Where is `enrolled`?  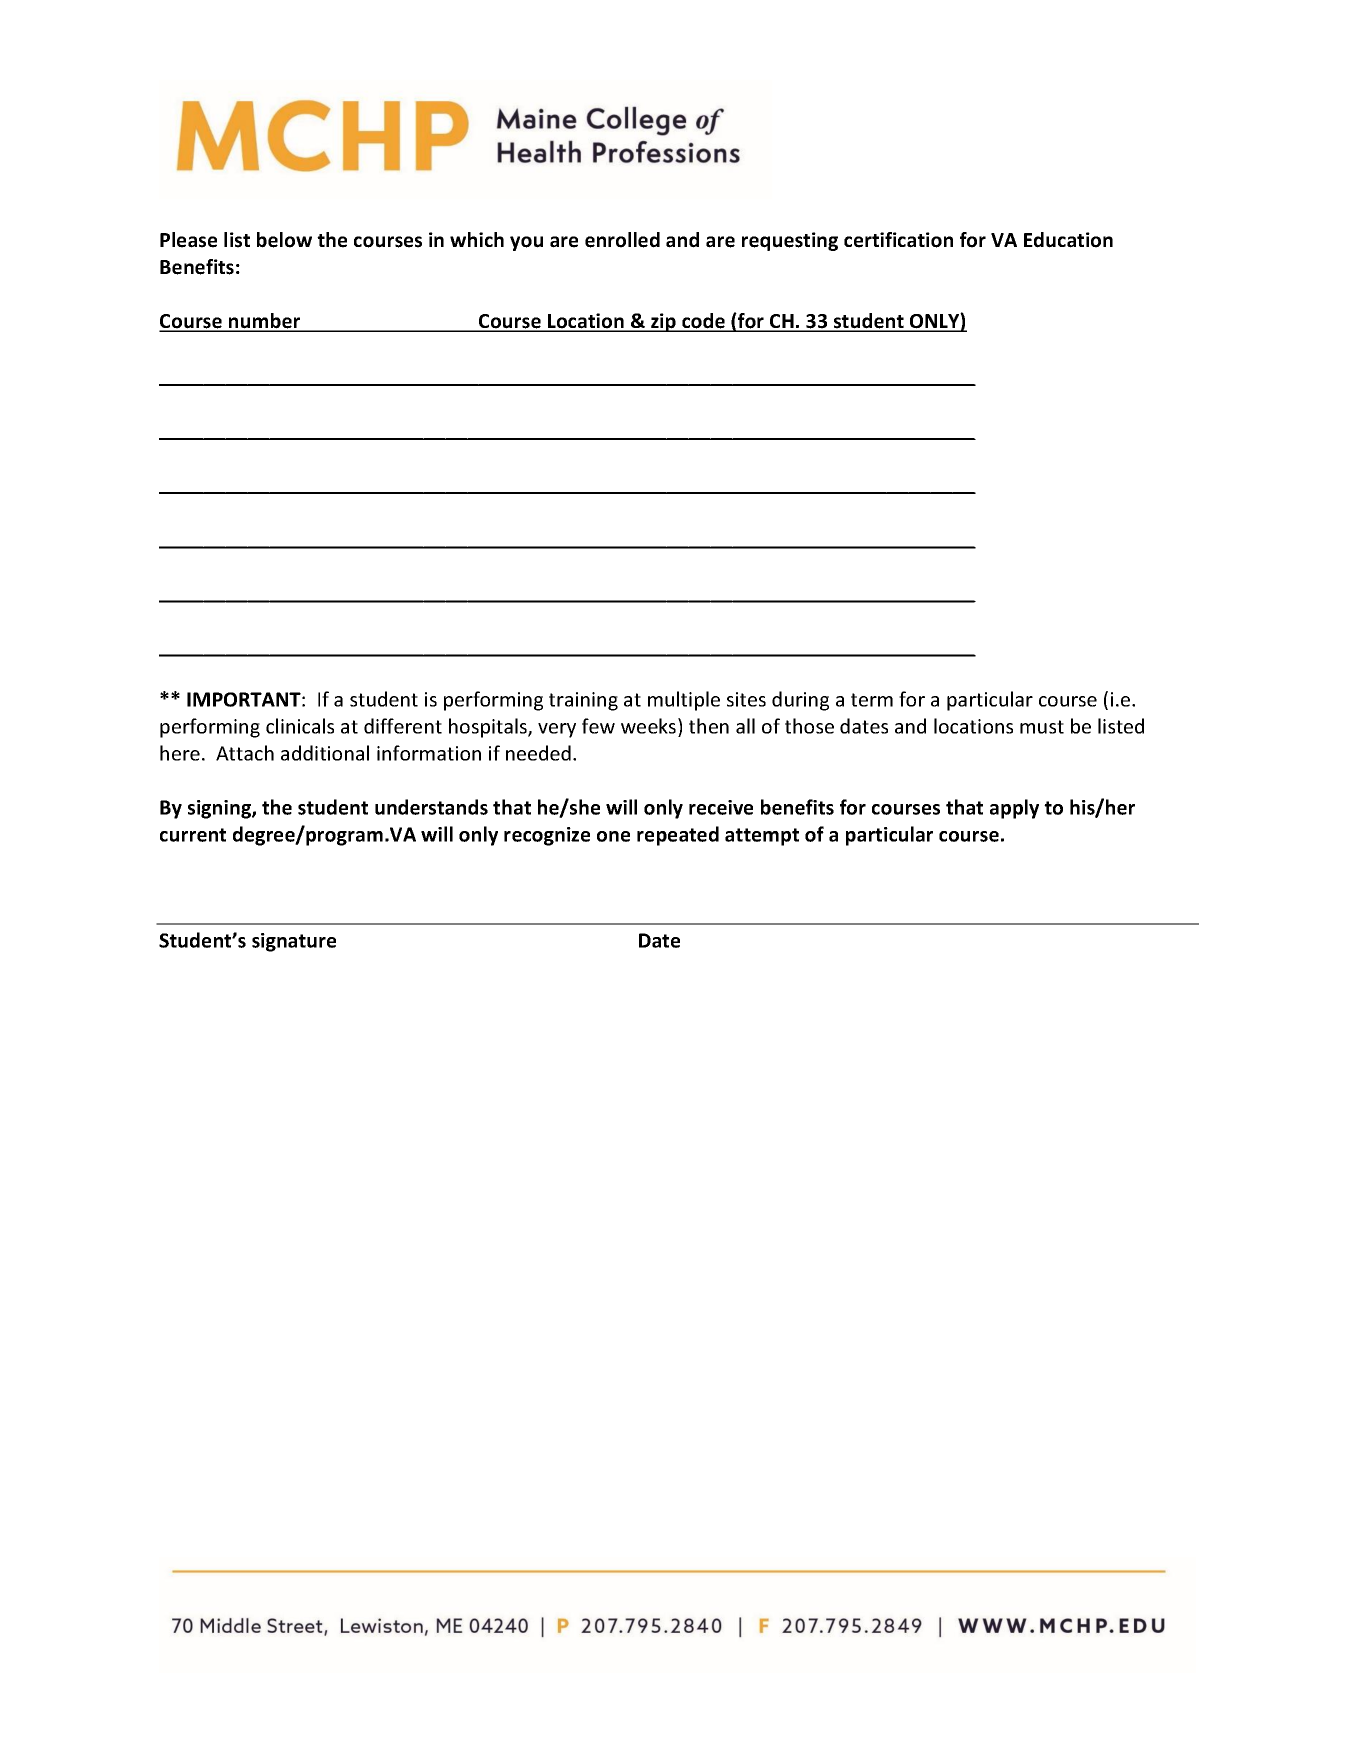 enrolled is located at coordinates (622, 240).
